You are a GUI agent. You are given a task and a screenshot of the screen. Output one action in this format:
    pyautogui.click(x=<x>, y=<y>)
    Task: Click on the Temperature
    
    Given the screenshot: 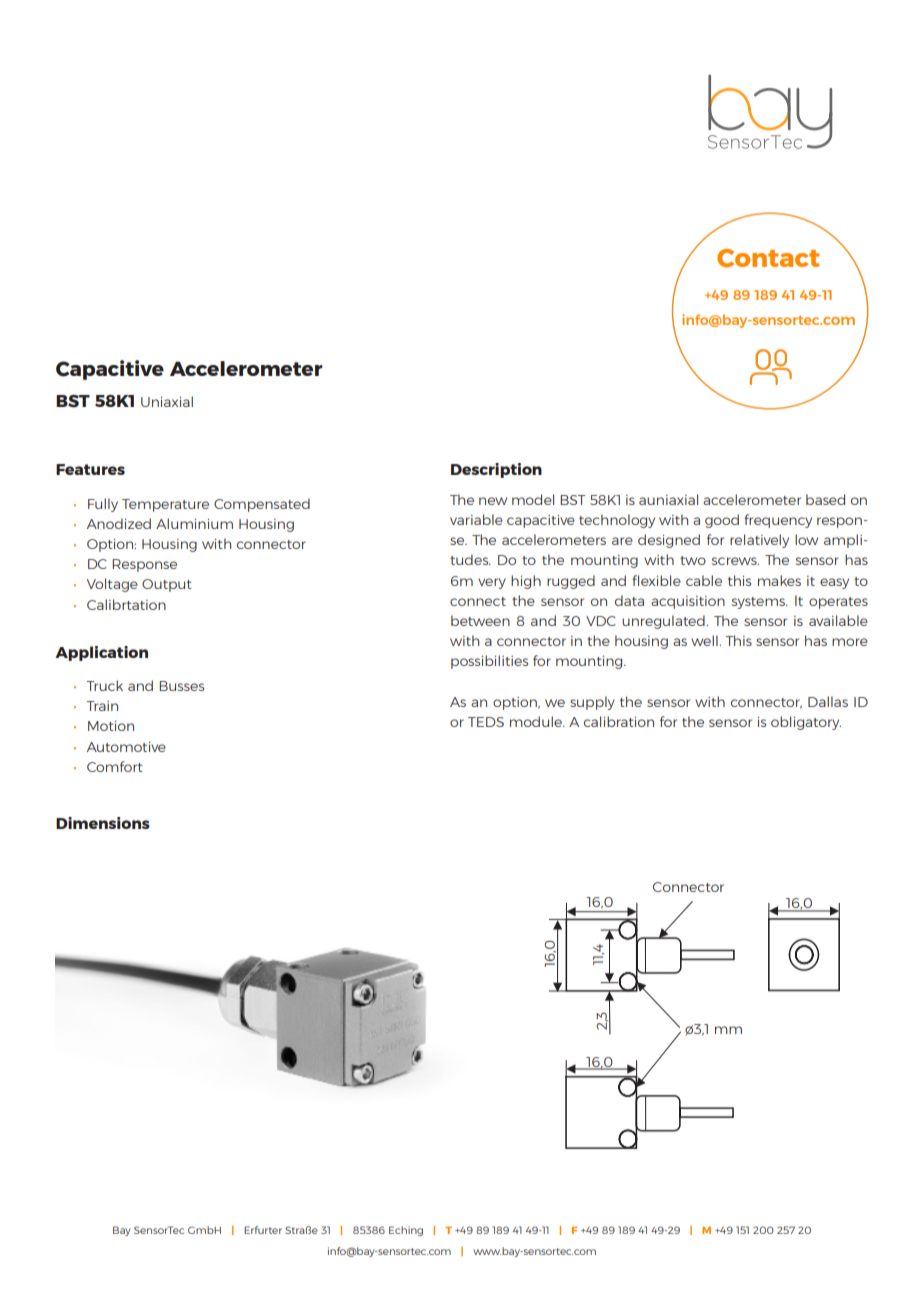 What is the action you would take?
    pyautogui.click(x=165, y=505)
